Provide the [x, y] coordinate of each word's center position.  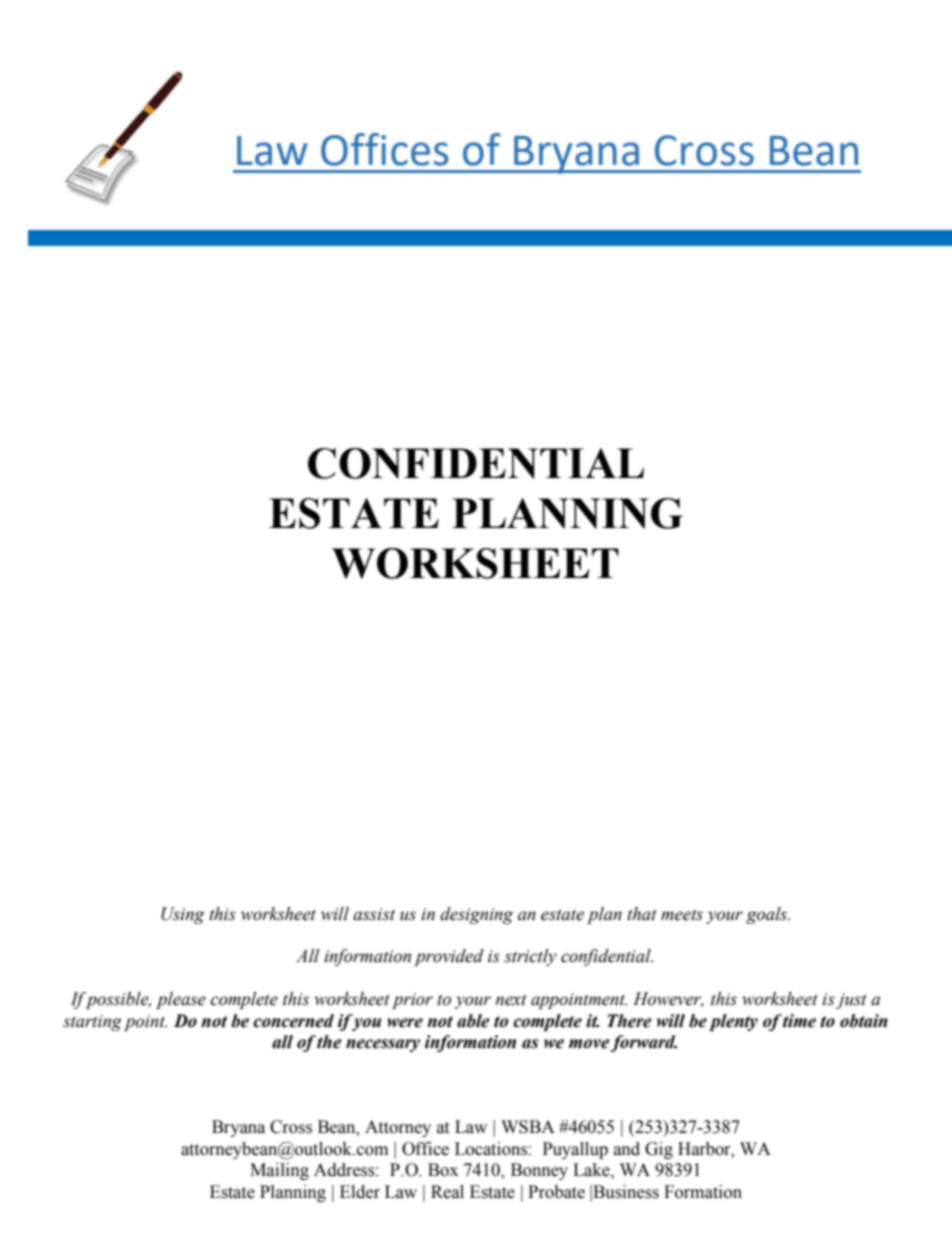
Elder [360, 1192]
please [181, 1000]
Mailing [279, 1171]
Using [183, 915]
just [851, 1001]
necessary [383, 1045]
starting [92, 1023]
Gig [659, 1150]
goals [768, 915]
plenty [733, 1022]
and [627, 1149]
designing [476, 915]
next [511, 1000]
